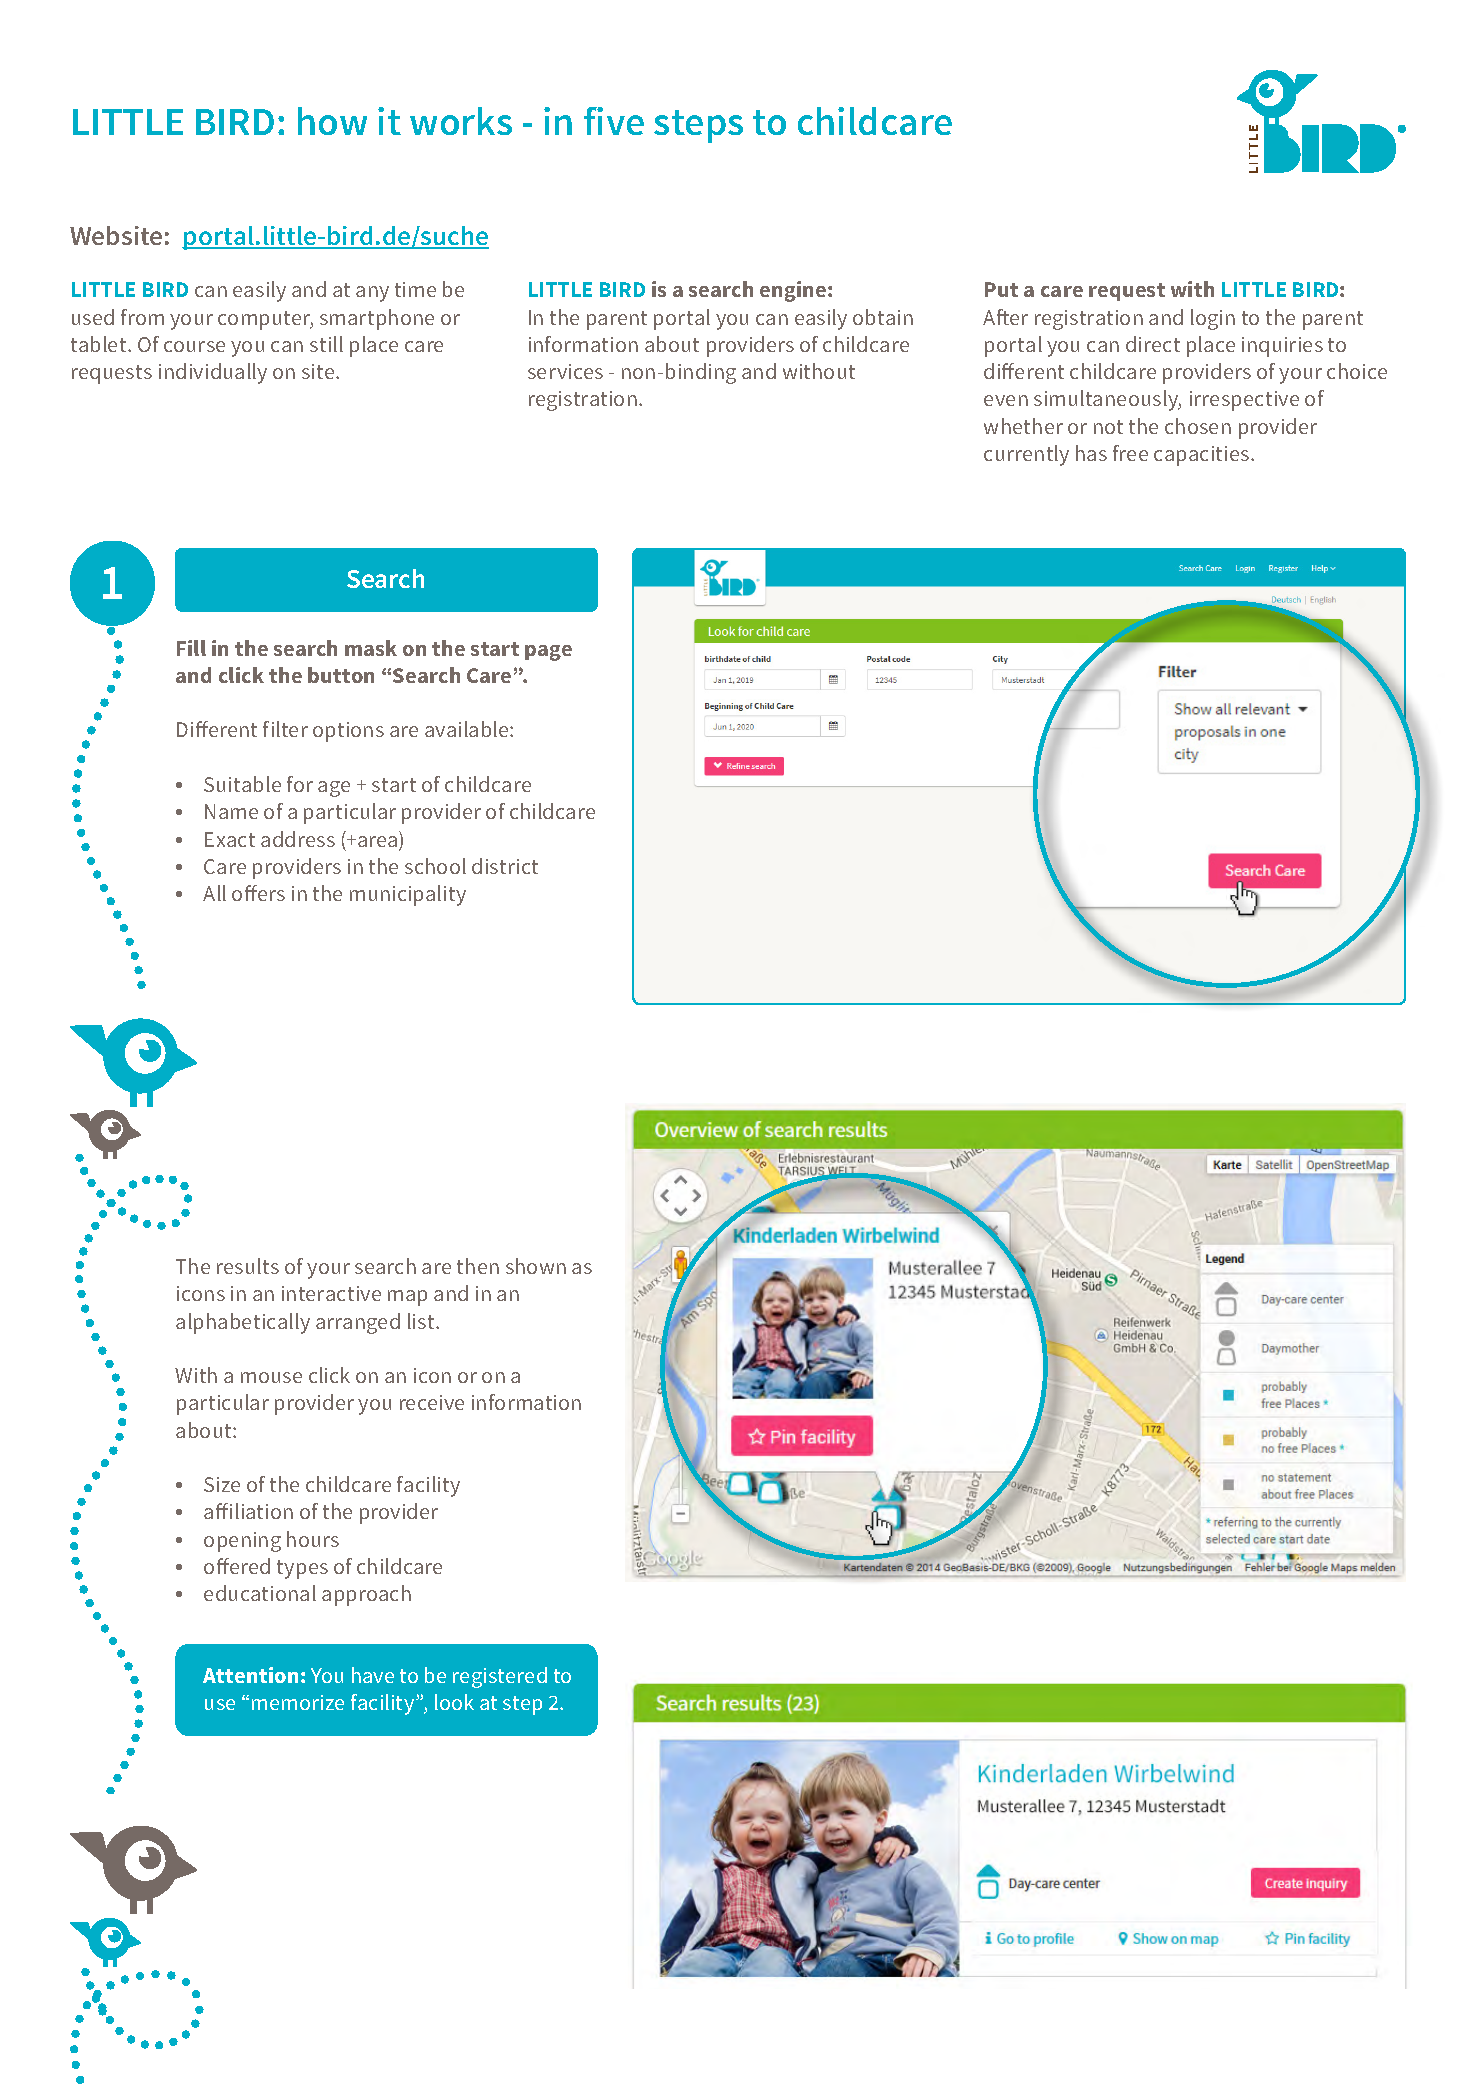 The width and height of the screenshot is (1476, 2087). Describe the element at coordinates (614, 121) in the screenshot. I see `five` at that location.
